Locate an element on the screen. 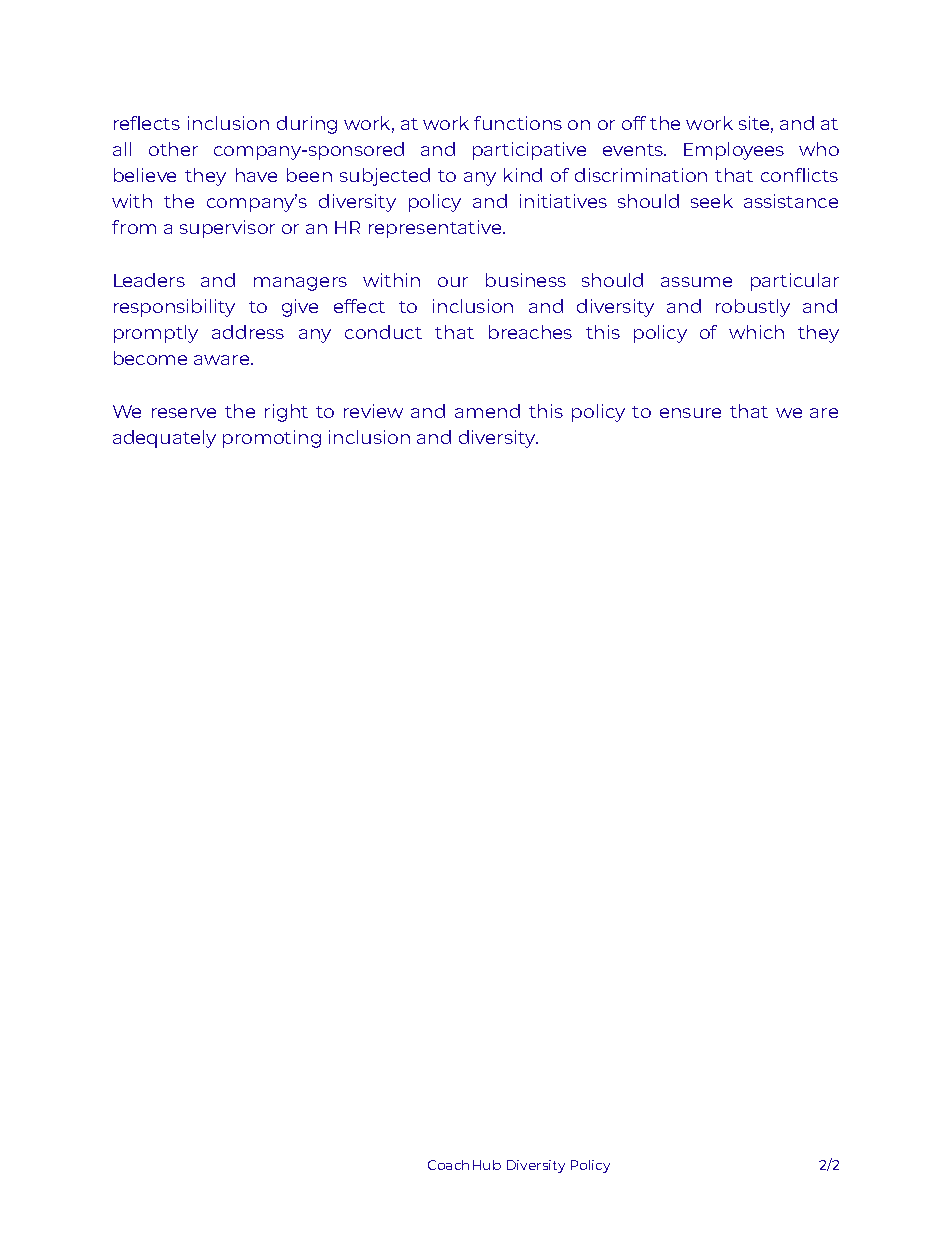 This screenshot has width=952, height=1233. adequately is located at coordinates (164, 439).
